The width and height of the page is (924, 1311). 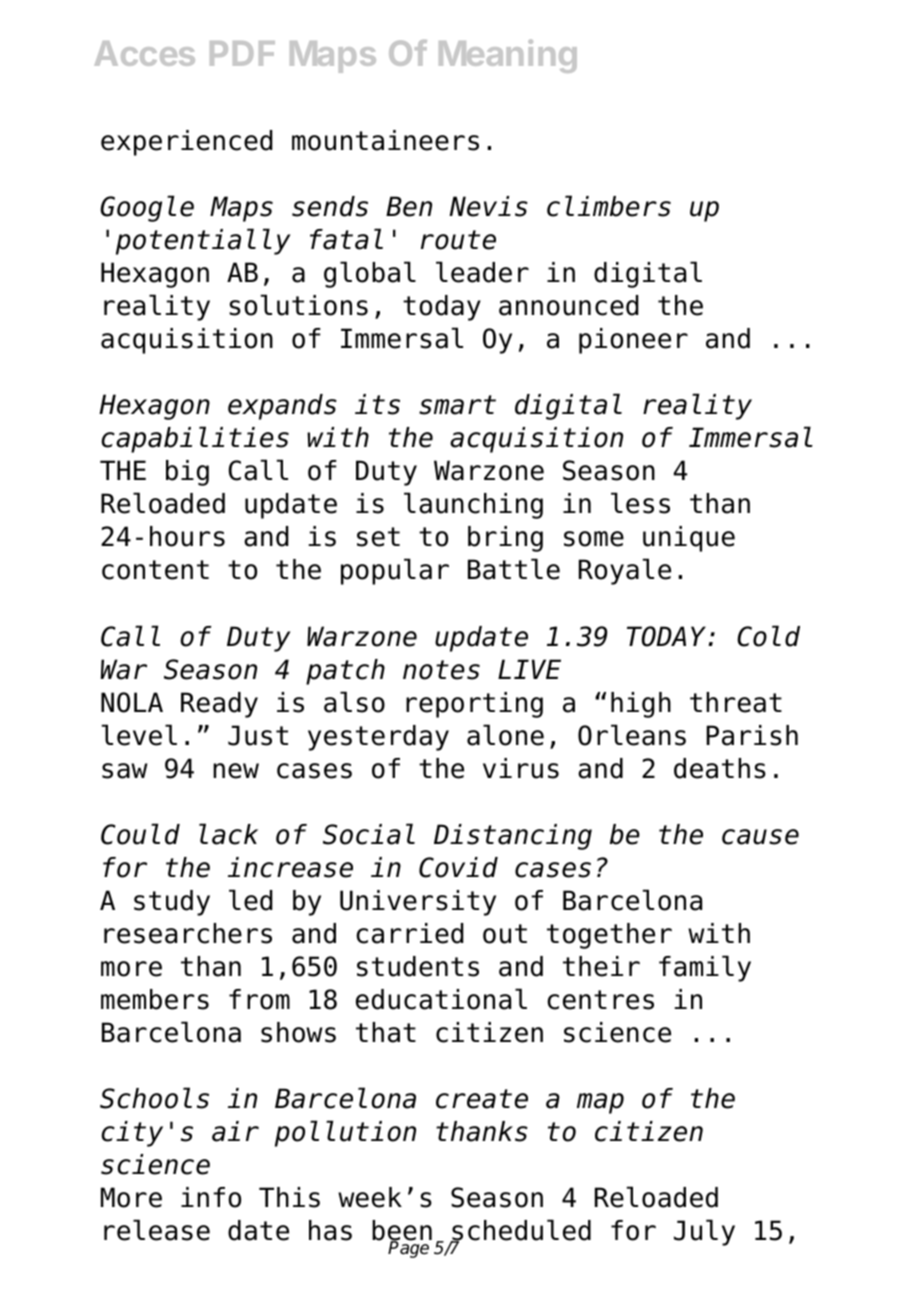 I want to click on Cold, so click(x=768, y=636).
